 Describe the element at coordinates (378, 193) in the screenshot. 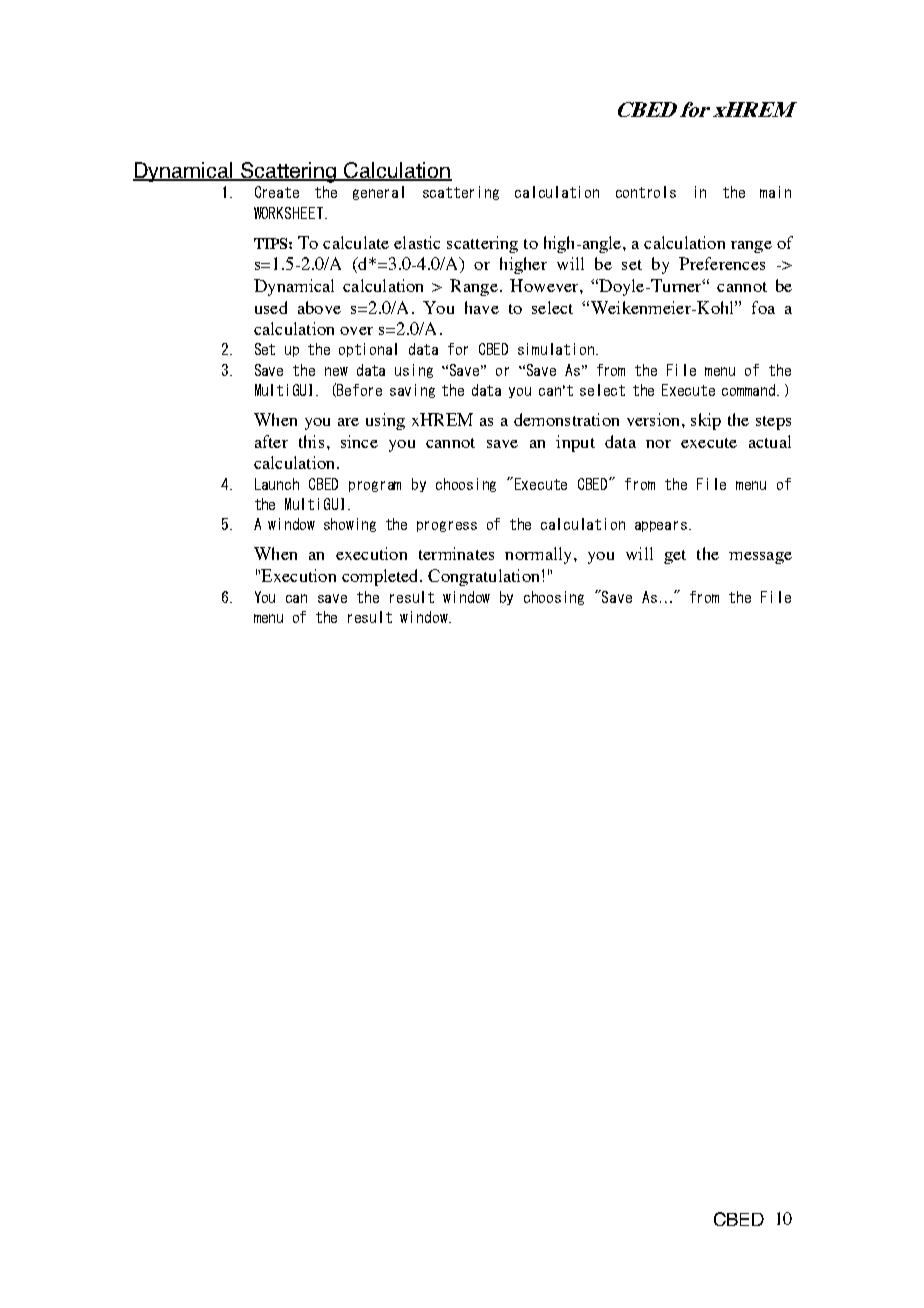

I see `general` at that location.
